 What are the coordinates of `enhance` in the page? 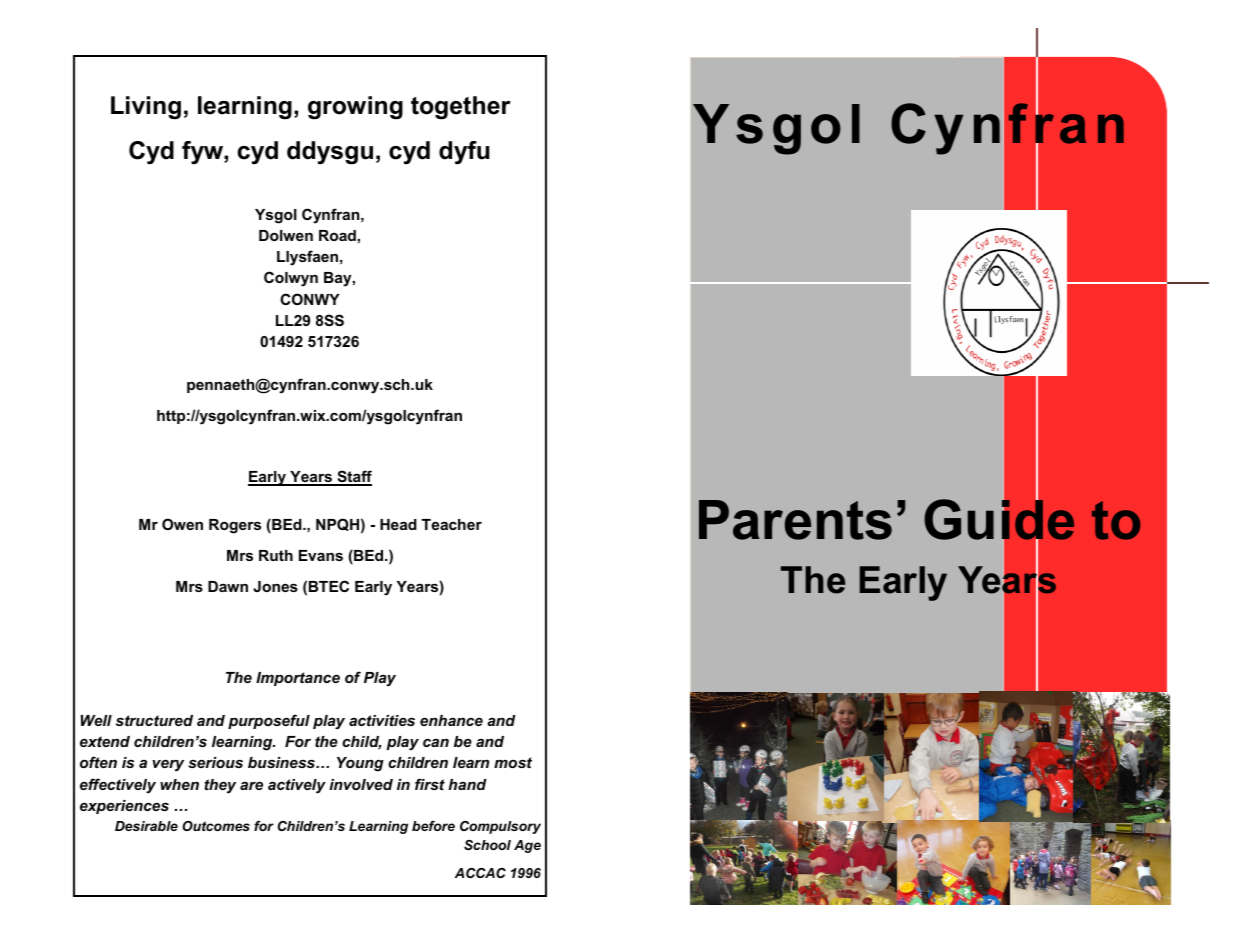 It's located at (451, 720).
